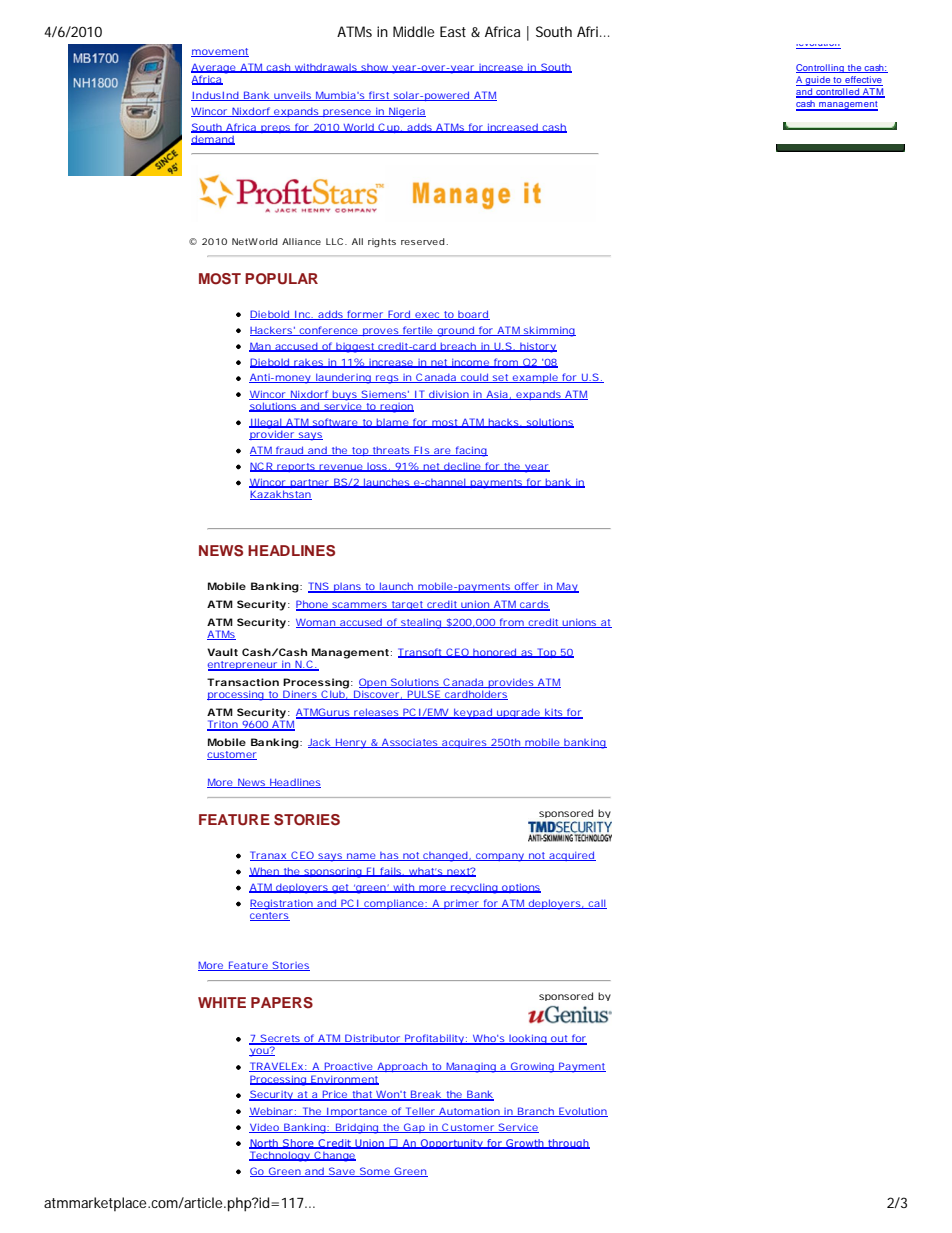  What do you see at coordinates (453, 31) in the image?
I see `East` at bounding box center [453, 31].
